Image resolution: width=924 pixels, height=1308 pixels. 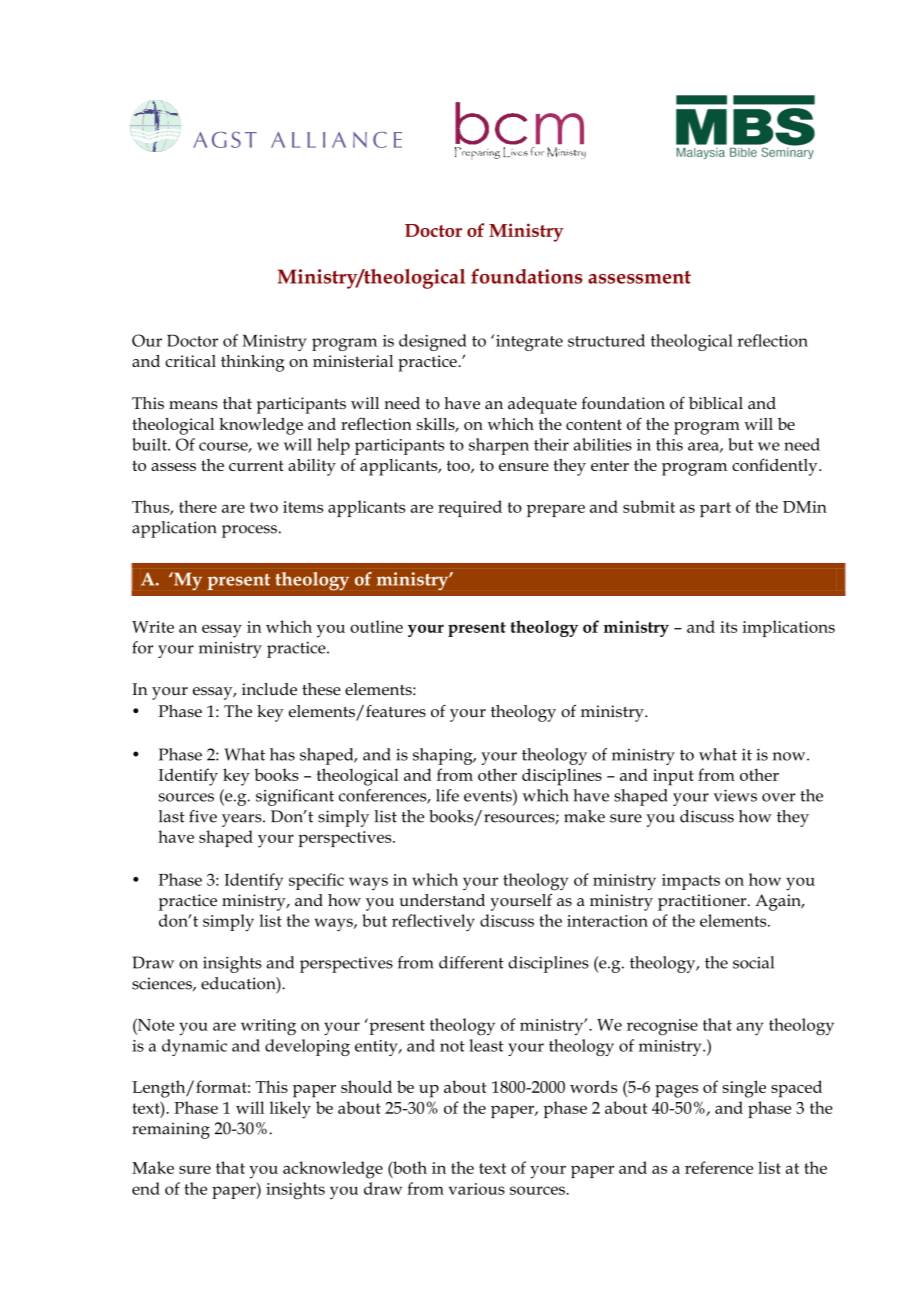 I want to click on input, so click(x=673, y=777).
